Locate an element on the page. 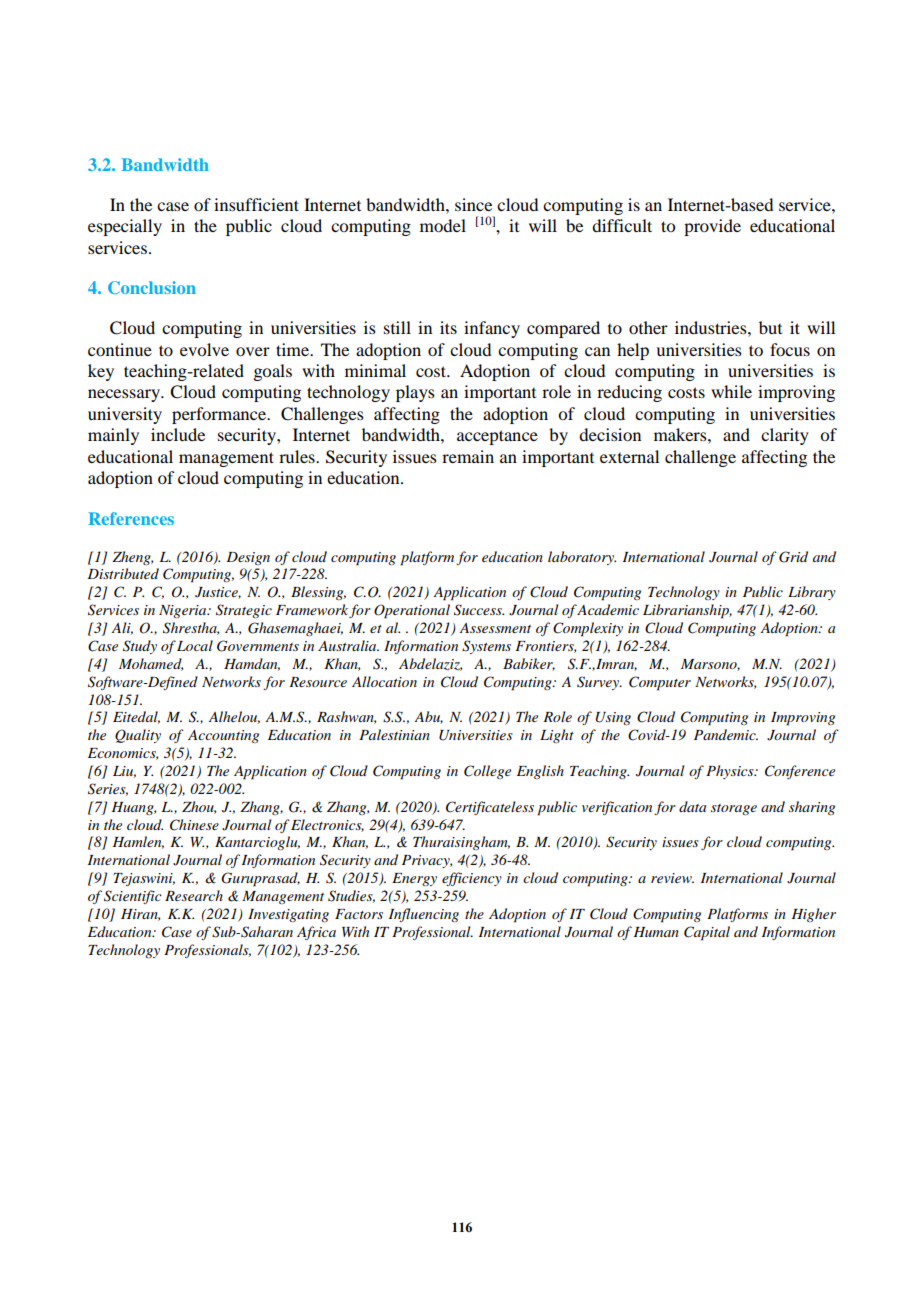 The width and height of the image is (924, 1308). especially is located at coordinates (125, 227).
